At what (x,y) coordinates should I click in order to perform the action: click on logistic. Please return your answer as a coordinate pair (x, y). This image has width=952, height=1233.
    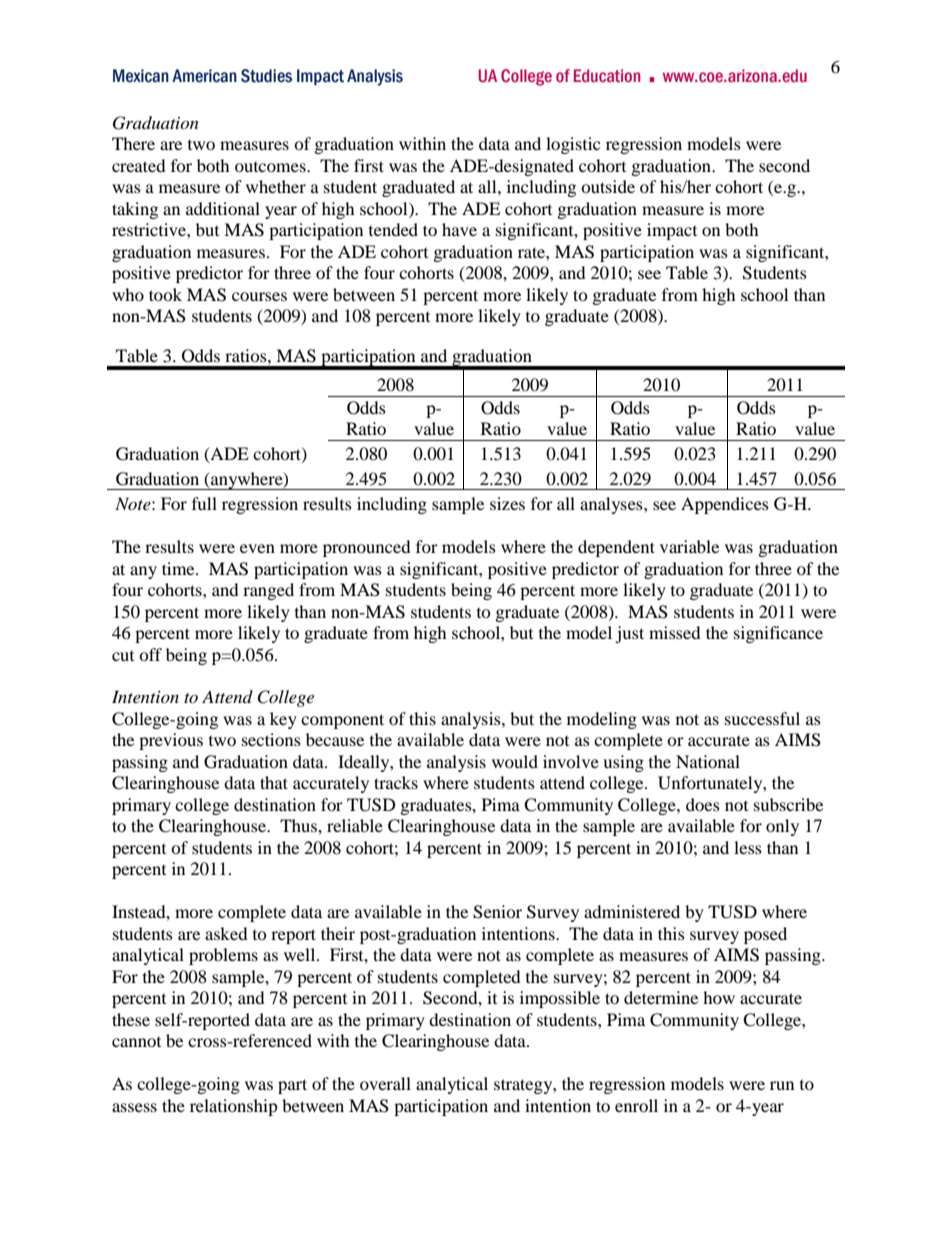
    Looking at the image, I should click on (573, 145).
